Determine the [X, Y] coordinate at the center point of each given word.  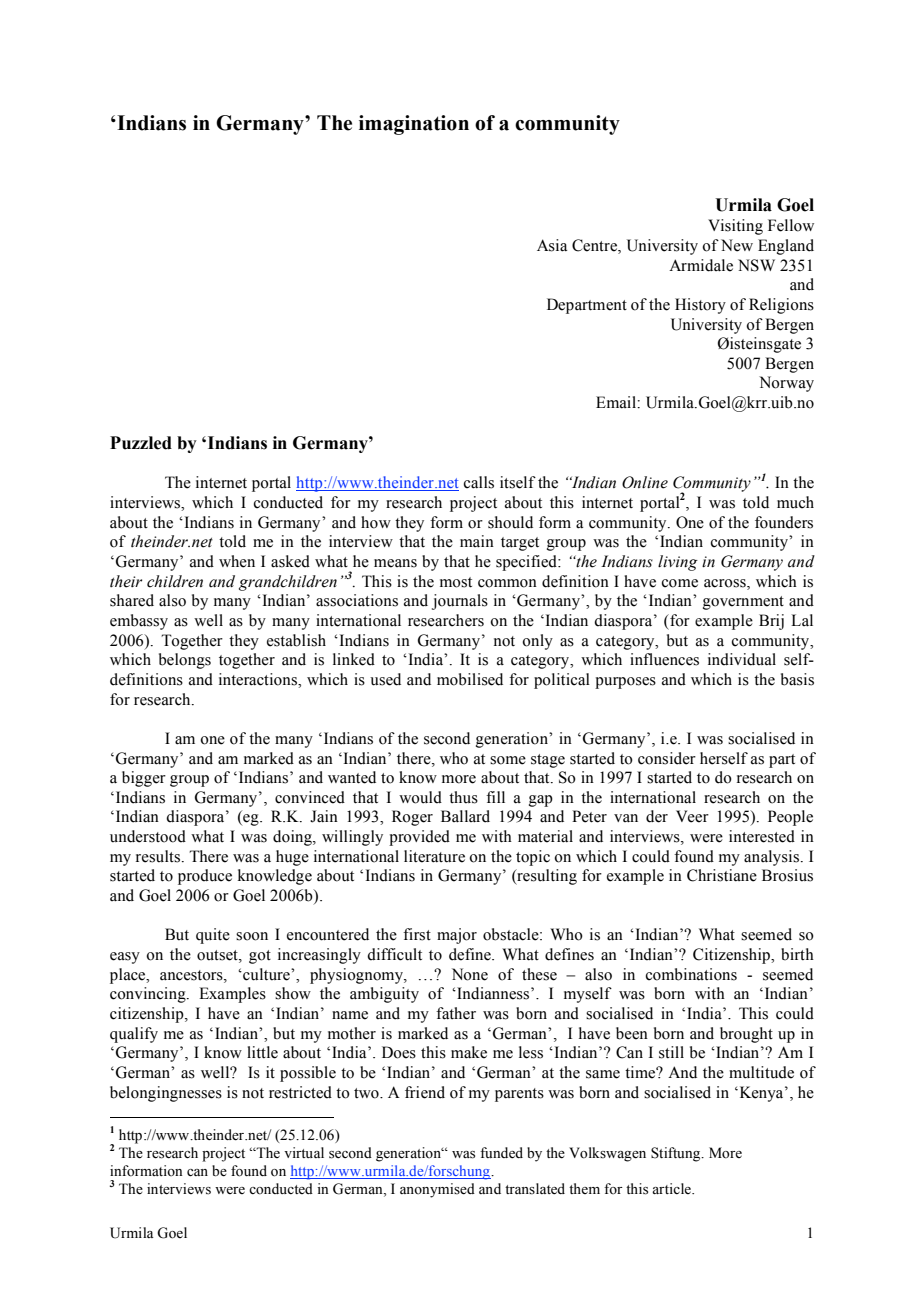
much [795, 502]
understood [148, 836]
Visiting [735, 227]
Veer [692, 816]
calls [479, 482]
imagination [414, 125]
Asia [552, 245]
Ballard [465, 816]
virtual [304, 1152]
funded [501, 1153]
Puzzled [141, 443]
